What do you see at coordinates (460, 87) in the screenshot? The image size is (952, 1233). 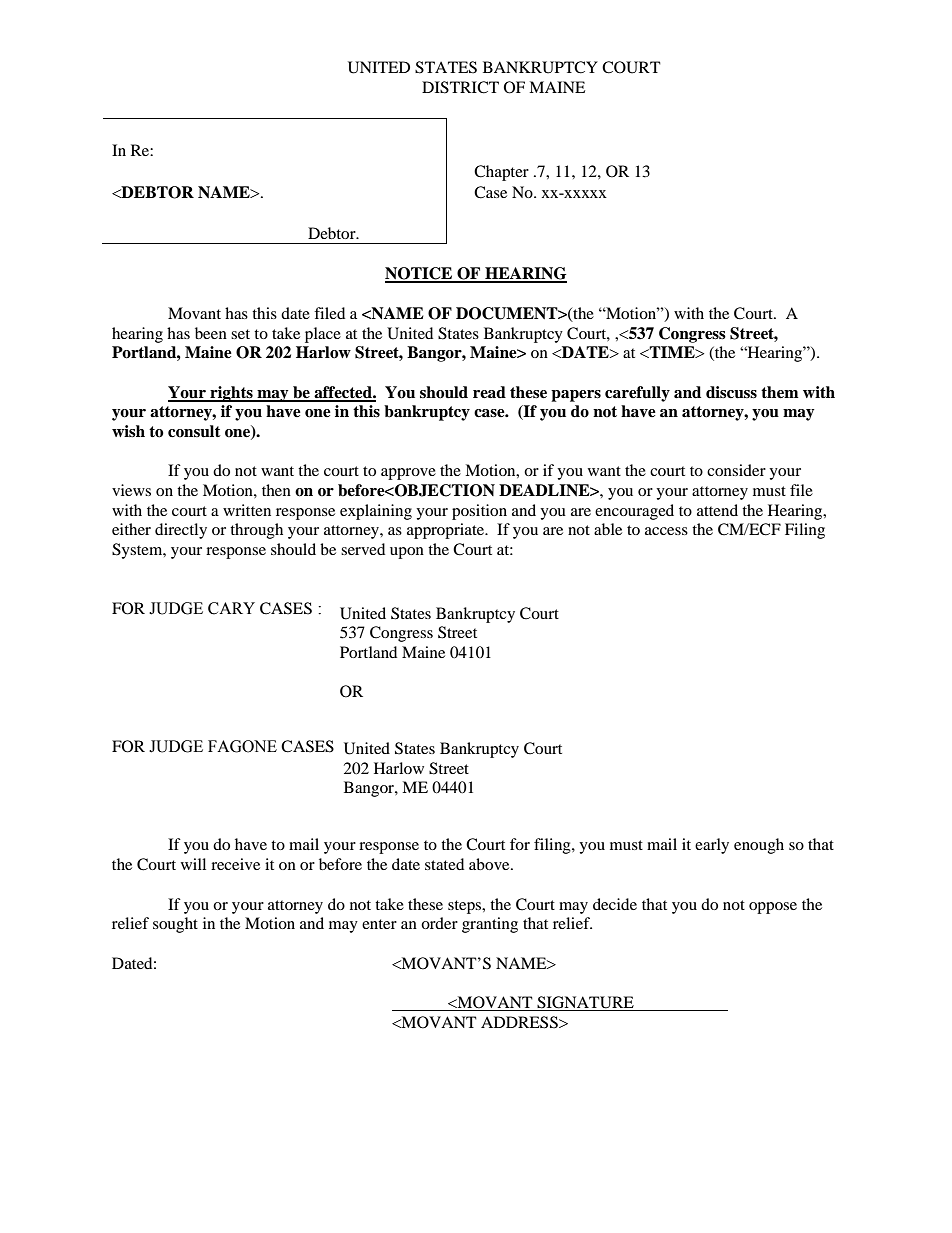 I see `DISTRICT` at bounding box center [460, 87].
